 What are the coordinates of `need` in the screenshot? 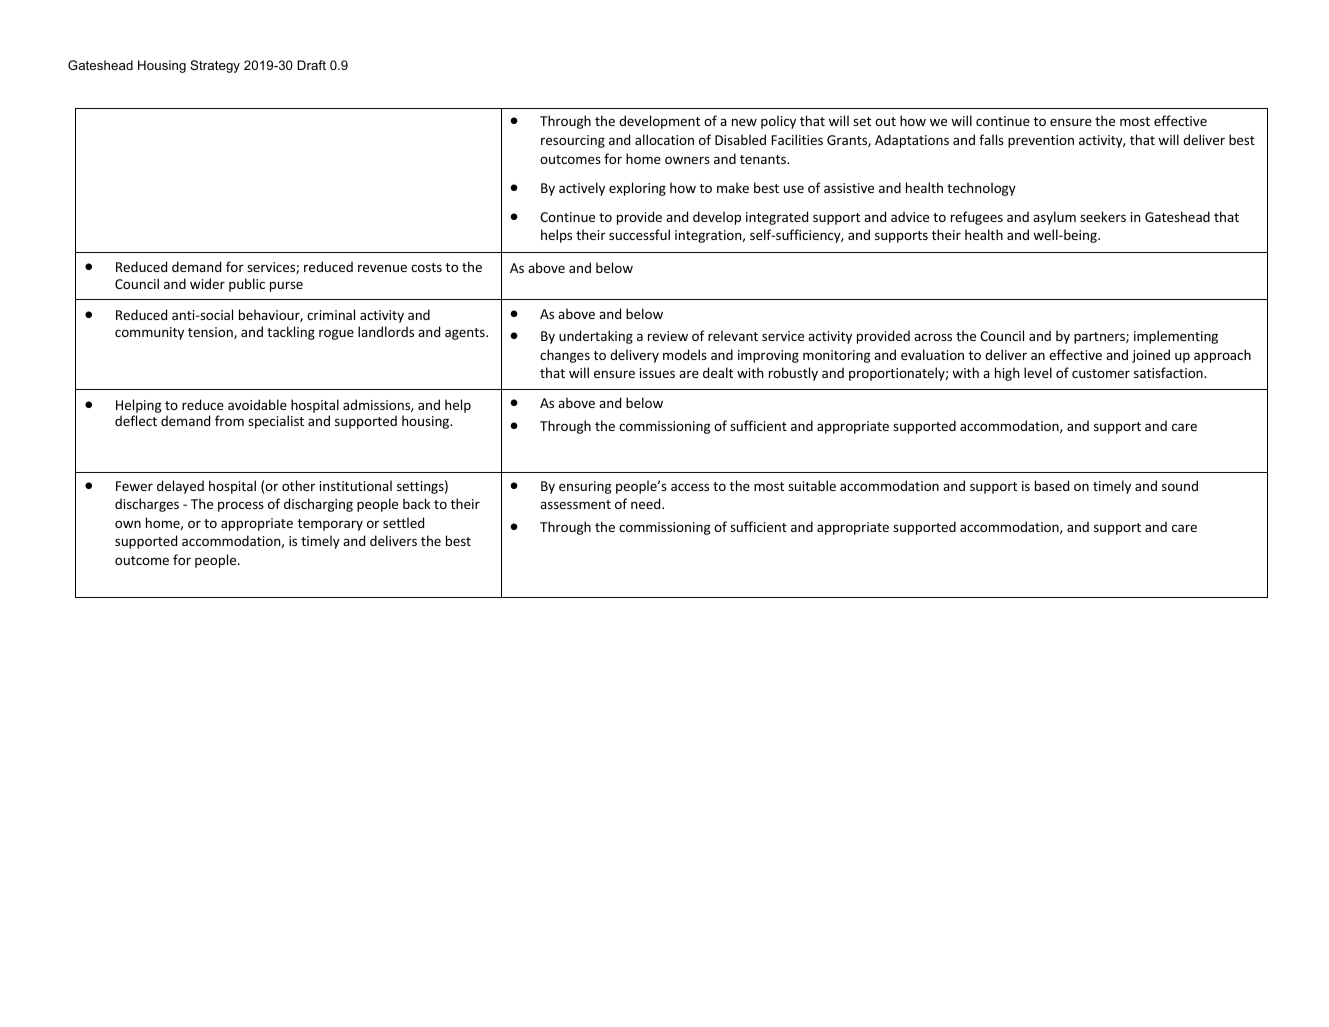 It's located at (647, 503).
